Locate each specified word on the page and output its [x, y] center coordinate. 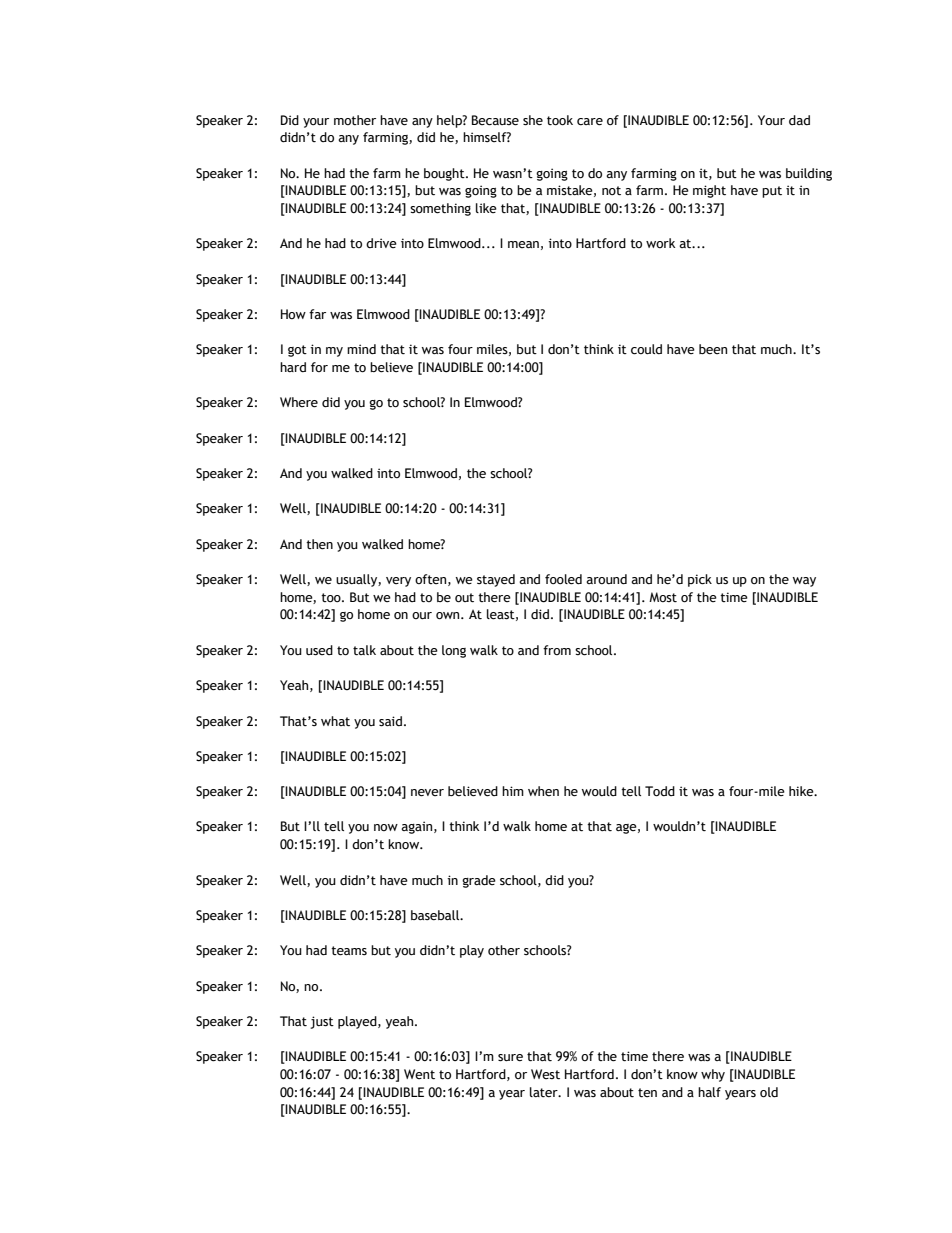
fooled [563, 579]
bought [445, 174]
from [557, 650]
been [713, 349]
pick [700, 580]
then [319, 544]
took [560, 120]
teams [349, 951]
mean [523, 244]
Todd [660, 791]
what [335, 721]
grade [479, 881]
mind [361, 349]
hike [802, 791]
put [772, 192]
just [322, 1022]
